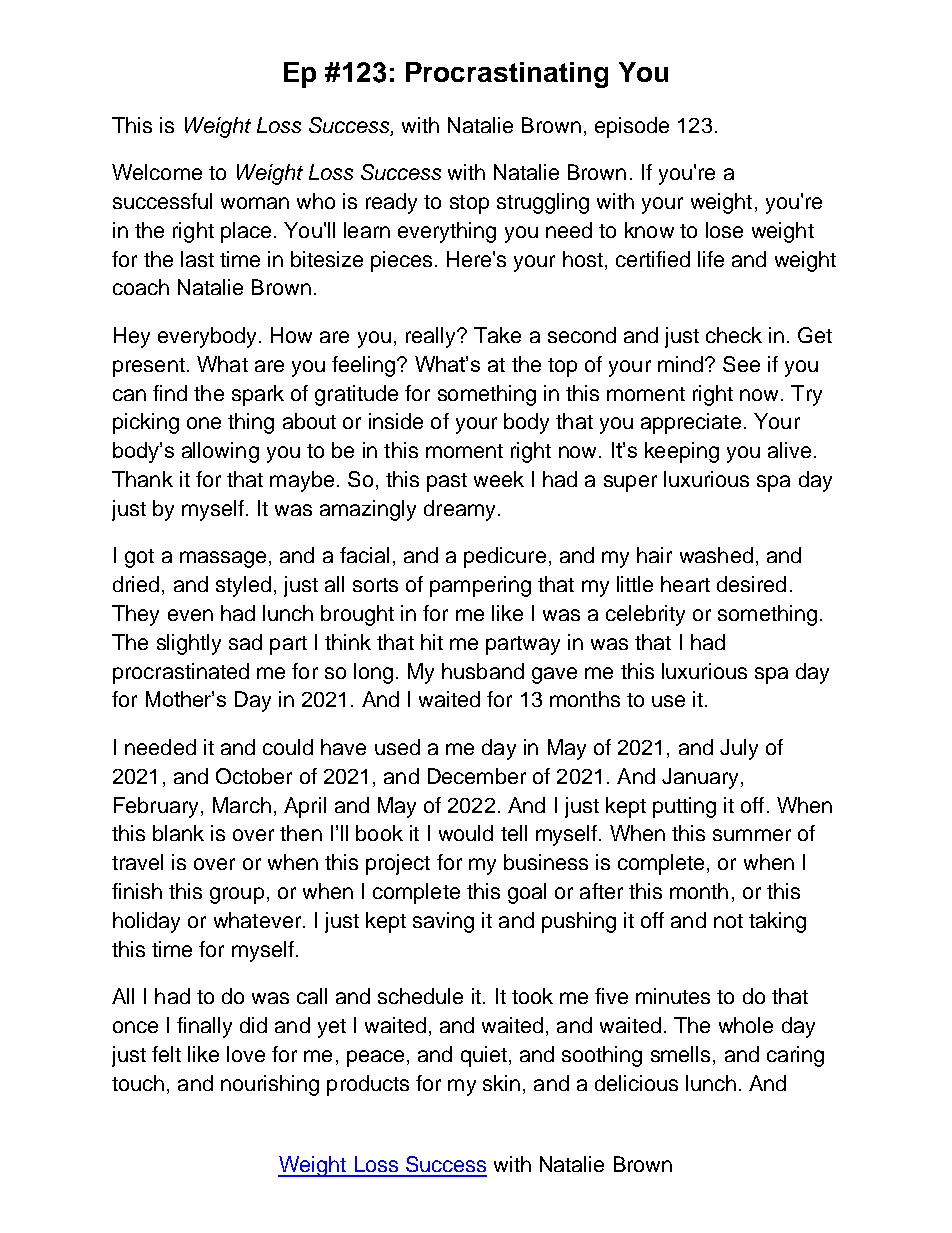  What do you see at coordinates (223, 559) in the screenshot?
I see `massage` at bounding box center [223, 559].
